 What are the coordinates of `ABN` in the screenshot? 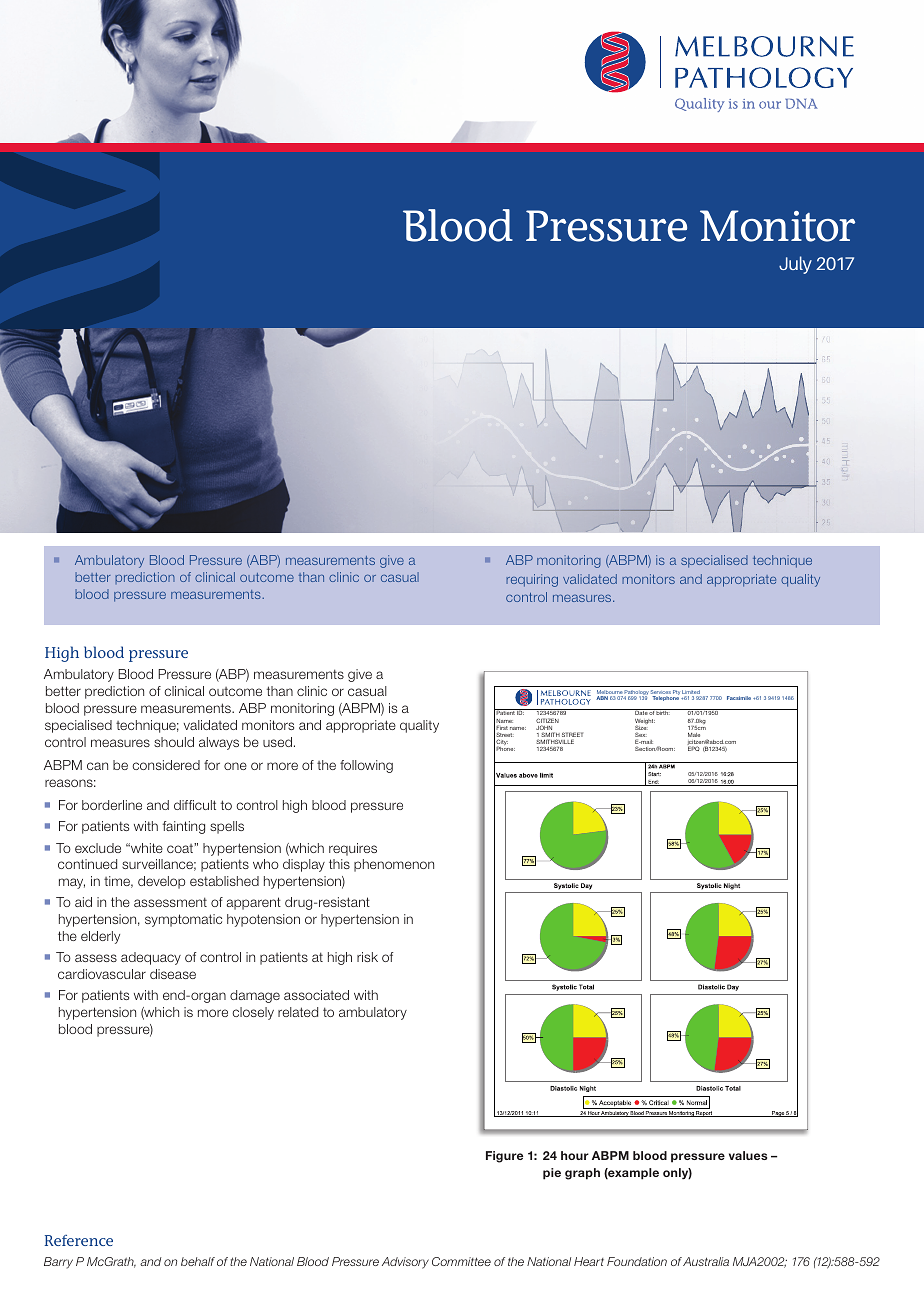 It's located at (602, 698).
